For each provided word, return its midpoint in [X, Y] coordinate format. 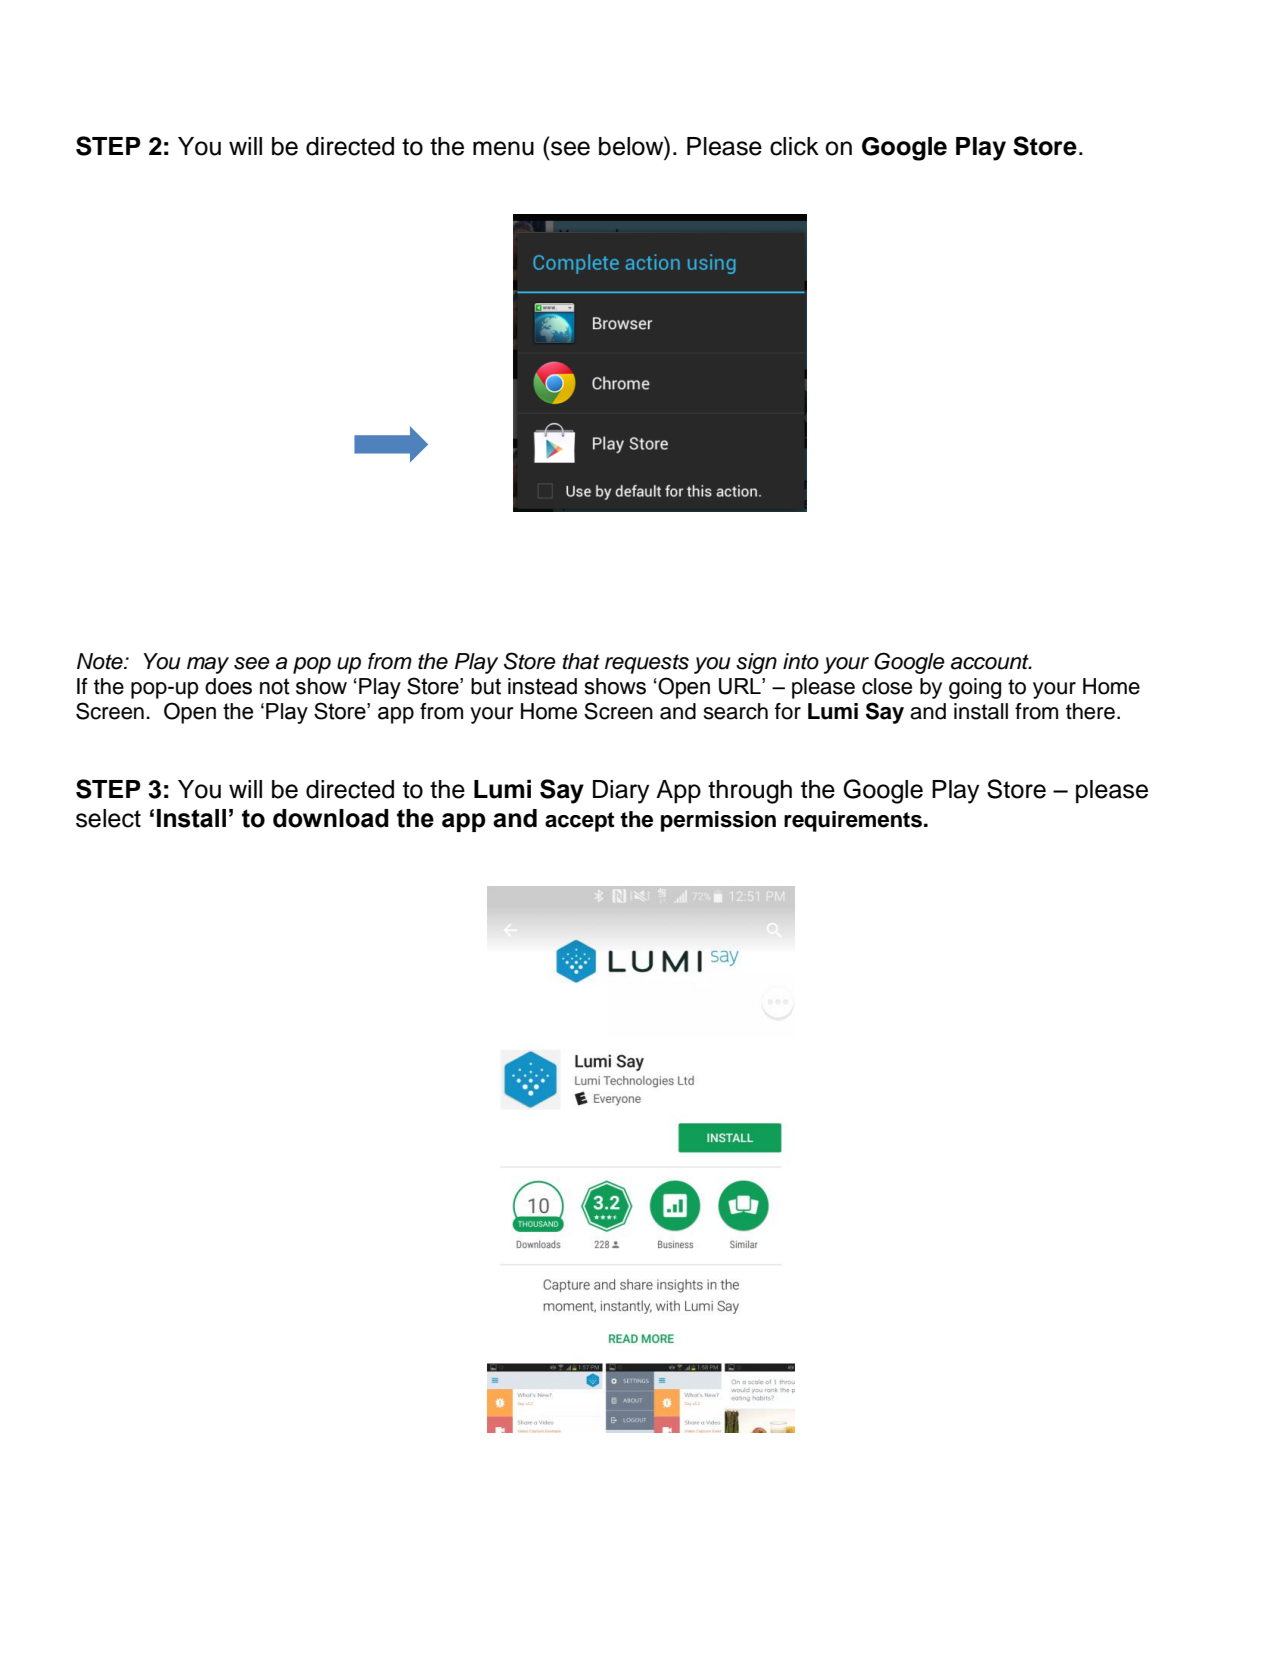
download [331, 818]
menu [503, 148]
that [581, 661]
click [794, 146]
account [991, 662]
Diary [621, 792]
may [208, 665]
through [750, 792]
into [801, 661]
